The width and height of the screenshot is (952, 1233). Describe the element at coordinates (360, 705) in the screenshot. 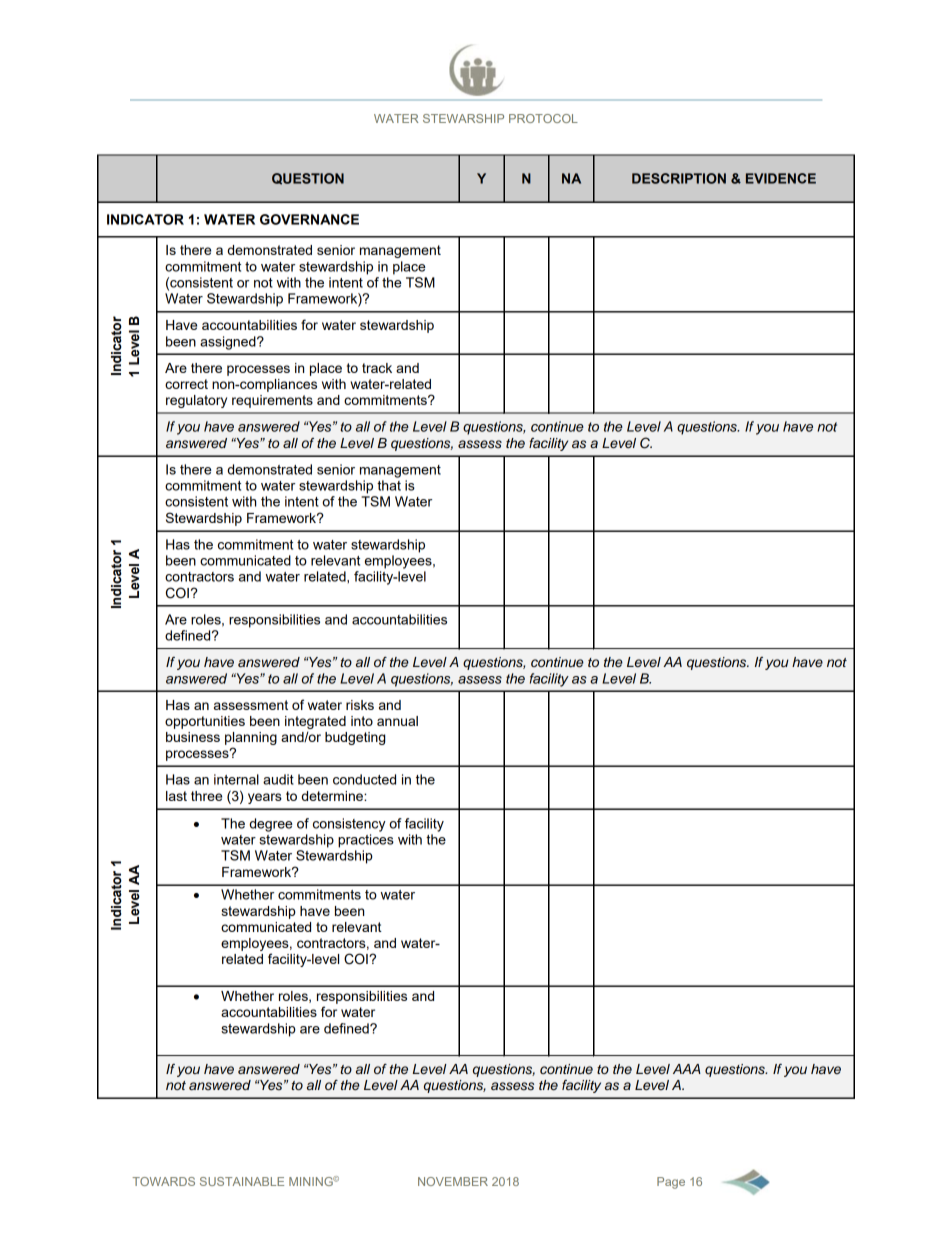

I see `risks` at that location.
